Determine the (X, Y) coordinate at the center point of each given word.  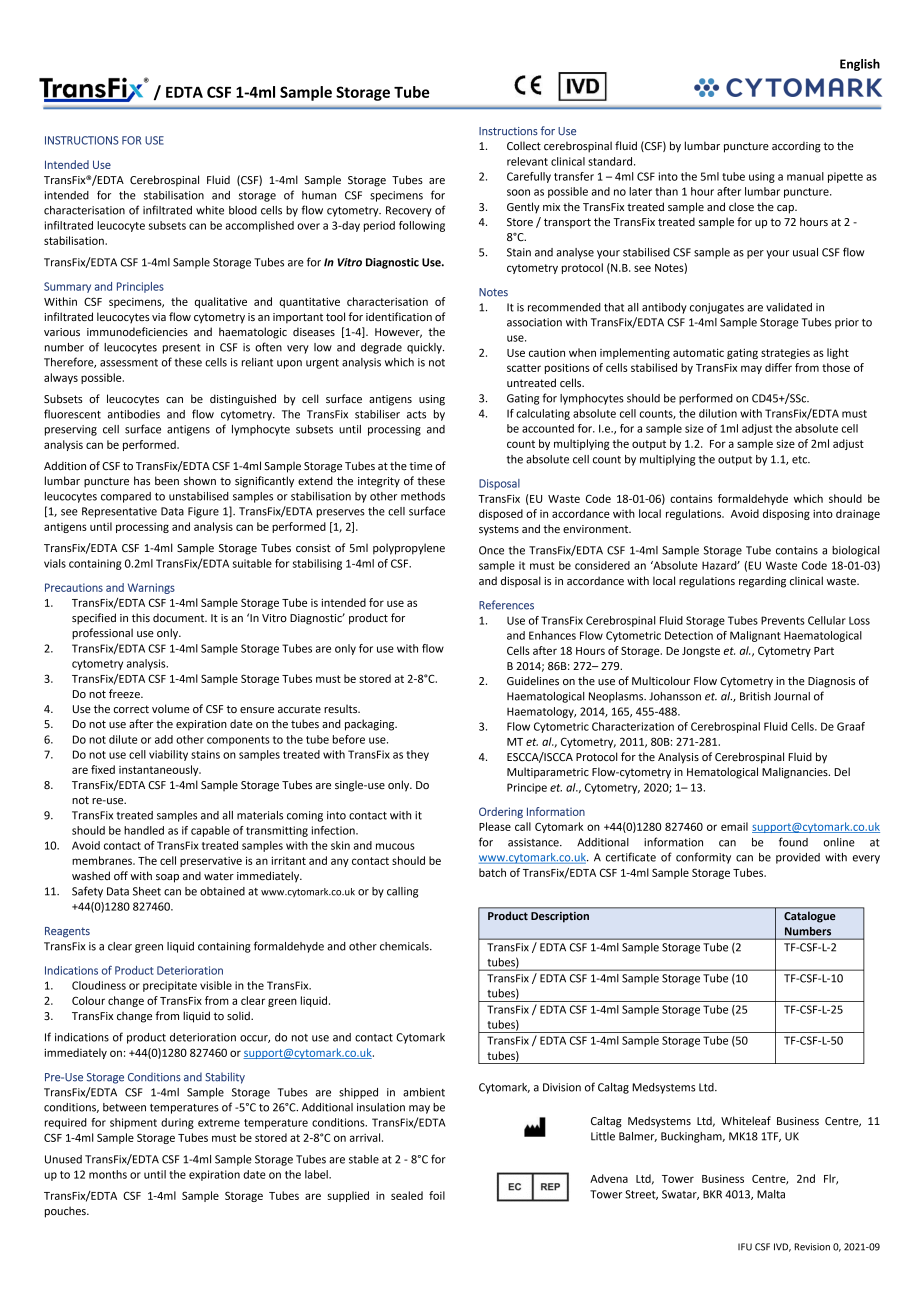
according (796, 147)
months (108, 1174)
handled (144, 830)
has (142, 480)
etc (801, 460)
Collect (524, 145)
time (421, 466)
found (793, 842)
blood (243, 210)
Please (495, 826)
